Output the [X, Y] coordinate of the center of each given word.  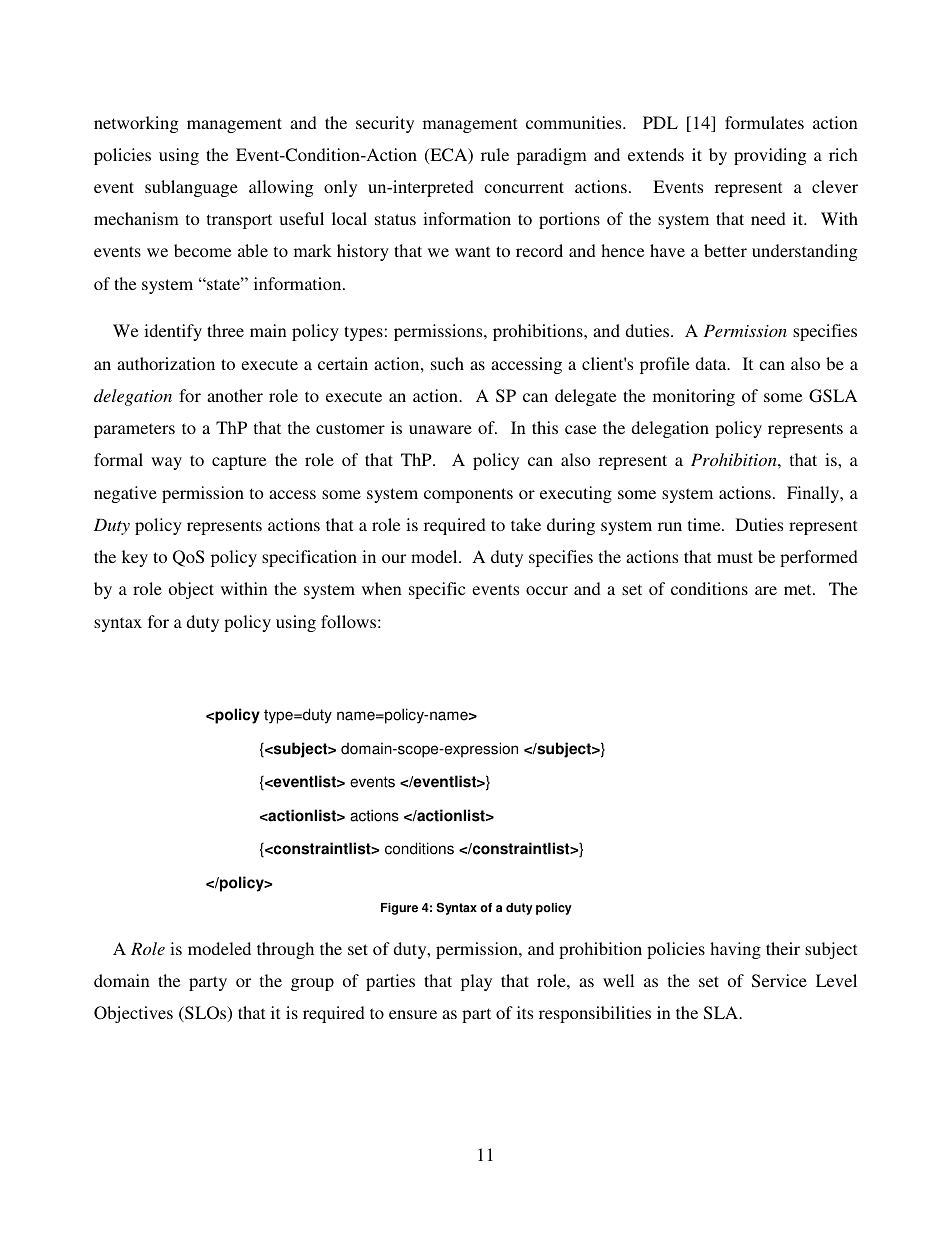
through [285, 950]
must [735, 557]
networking [136, 124]
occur [547, 590]
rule [495, 154]
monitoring [694, 397]
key [135, 558]
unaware [440, 429]
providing [770, 156]
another [235, 395]
